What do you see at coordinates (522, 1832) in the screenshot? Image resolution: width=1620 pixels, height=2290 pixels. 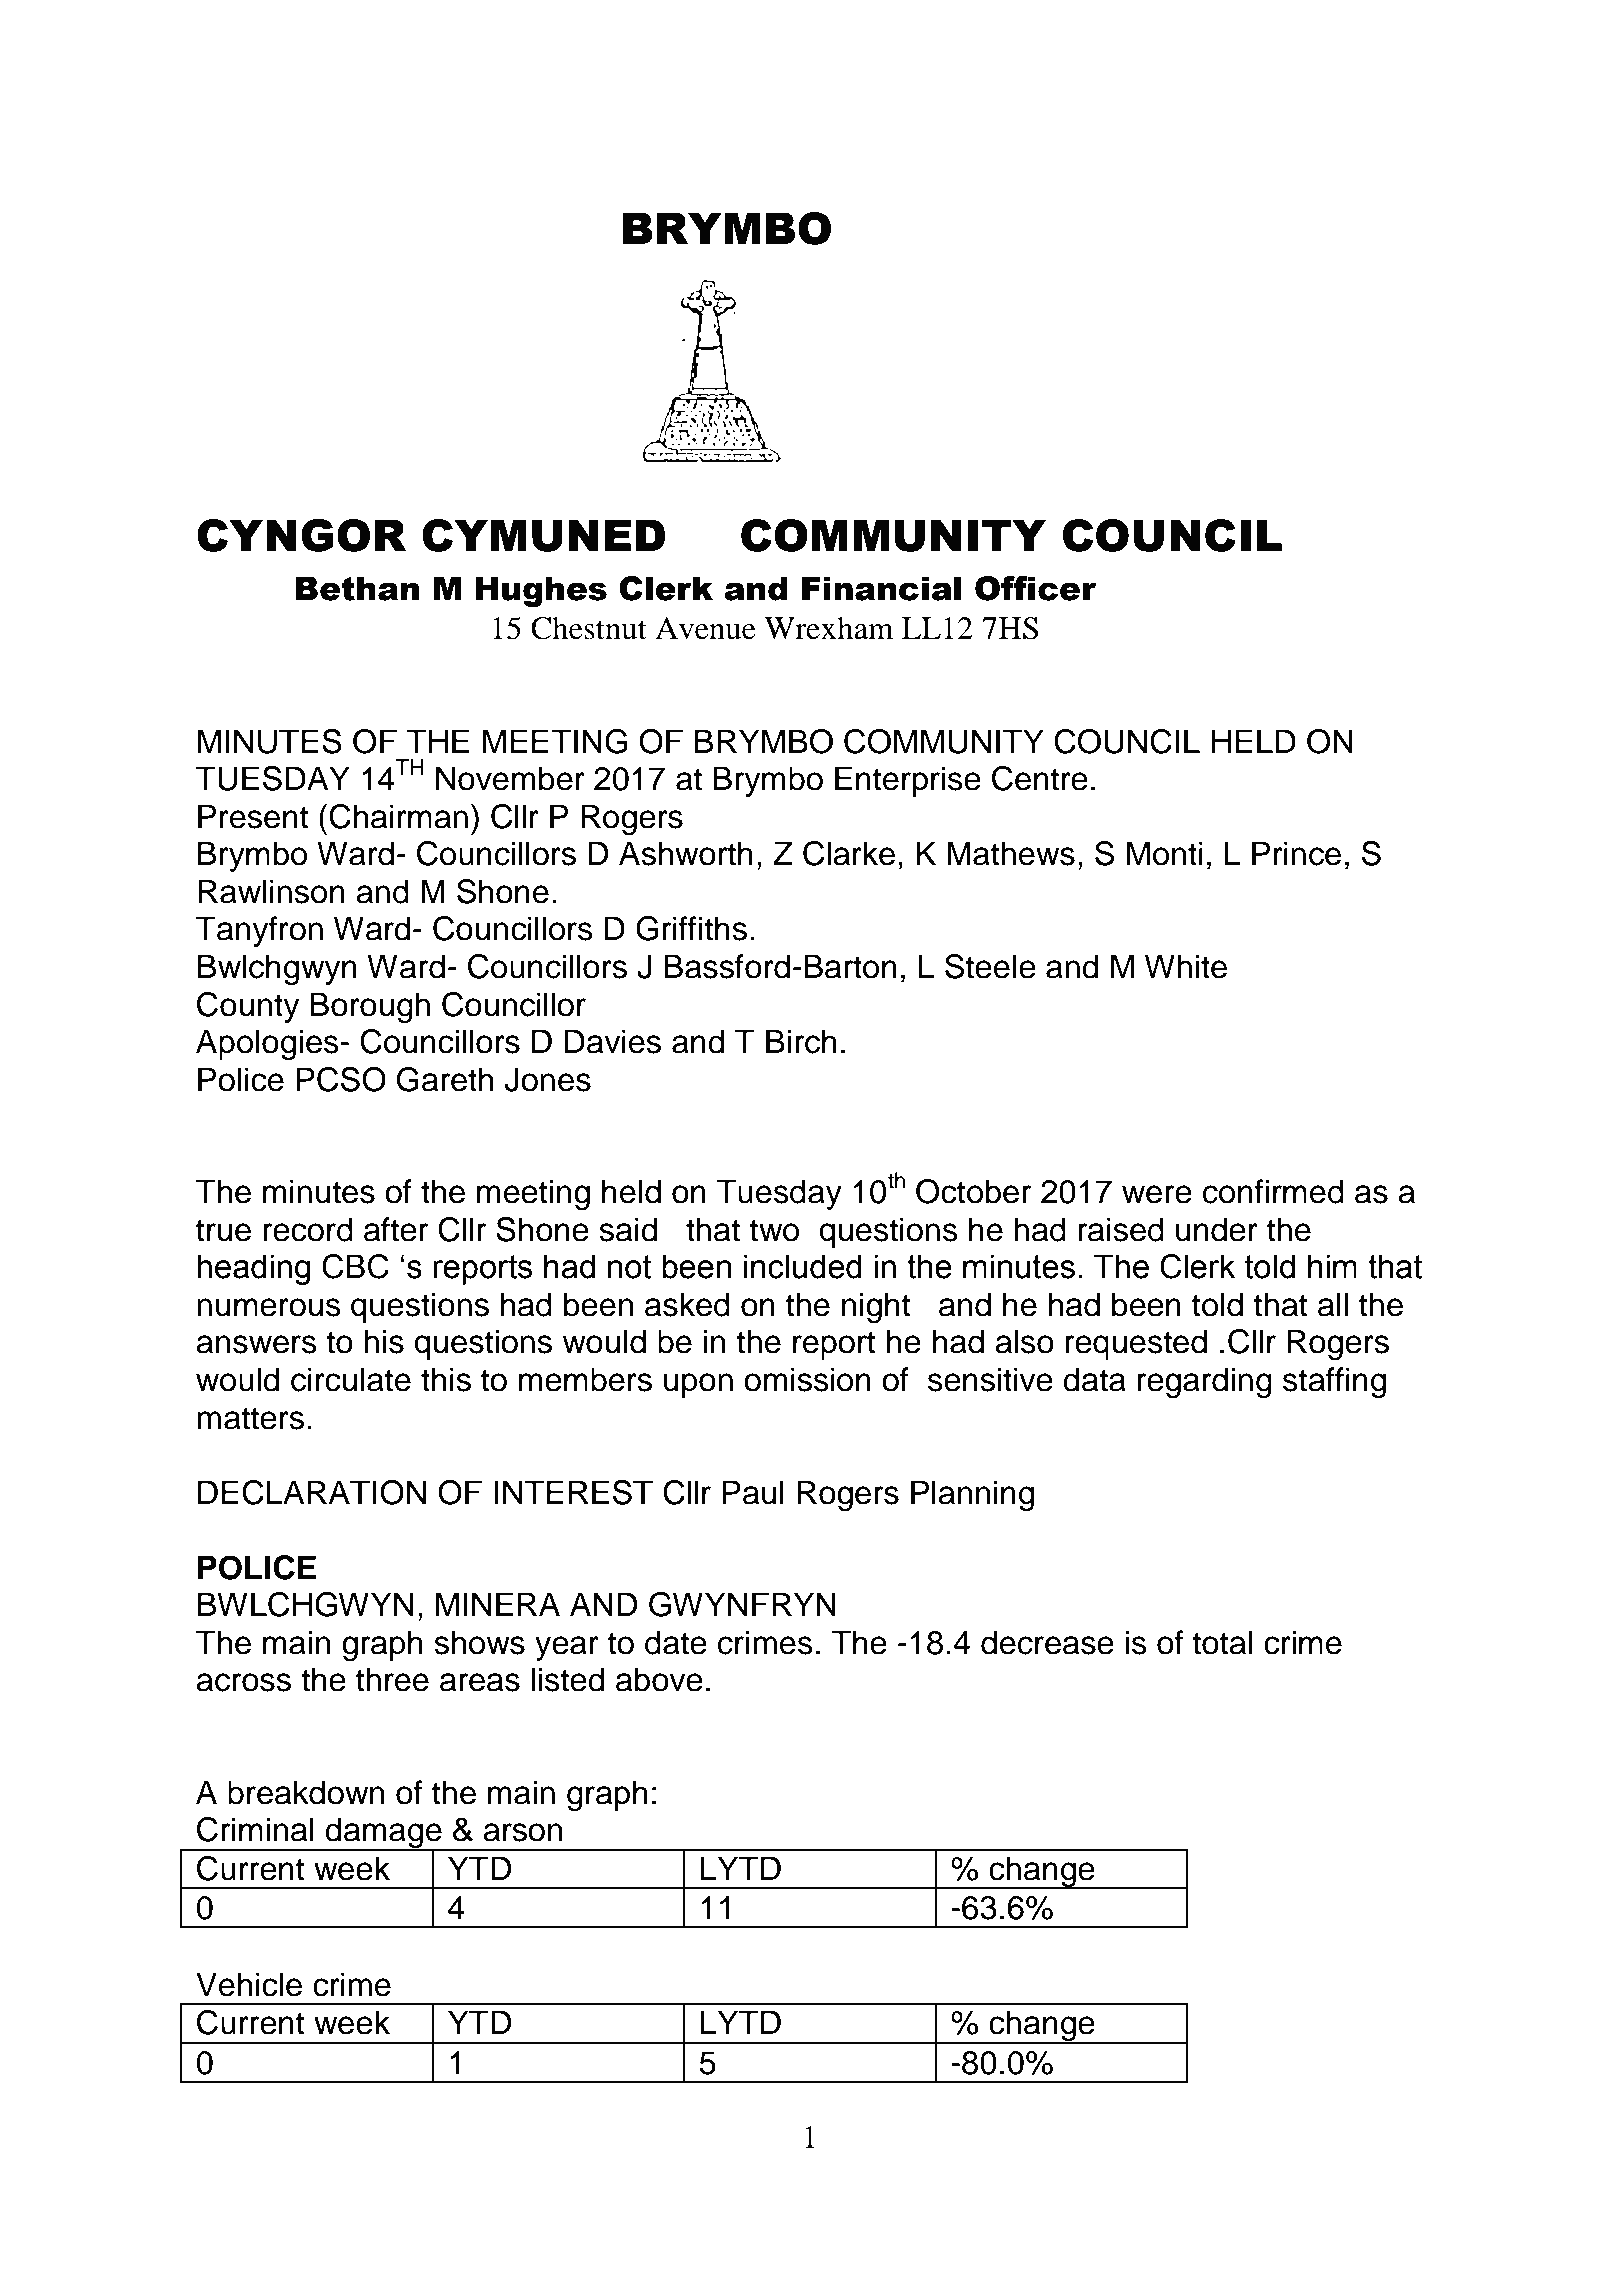 I see `arson` at bounding box center [522, 1832].
